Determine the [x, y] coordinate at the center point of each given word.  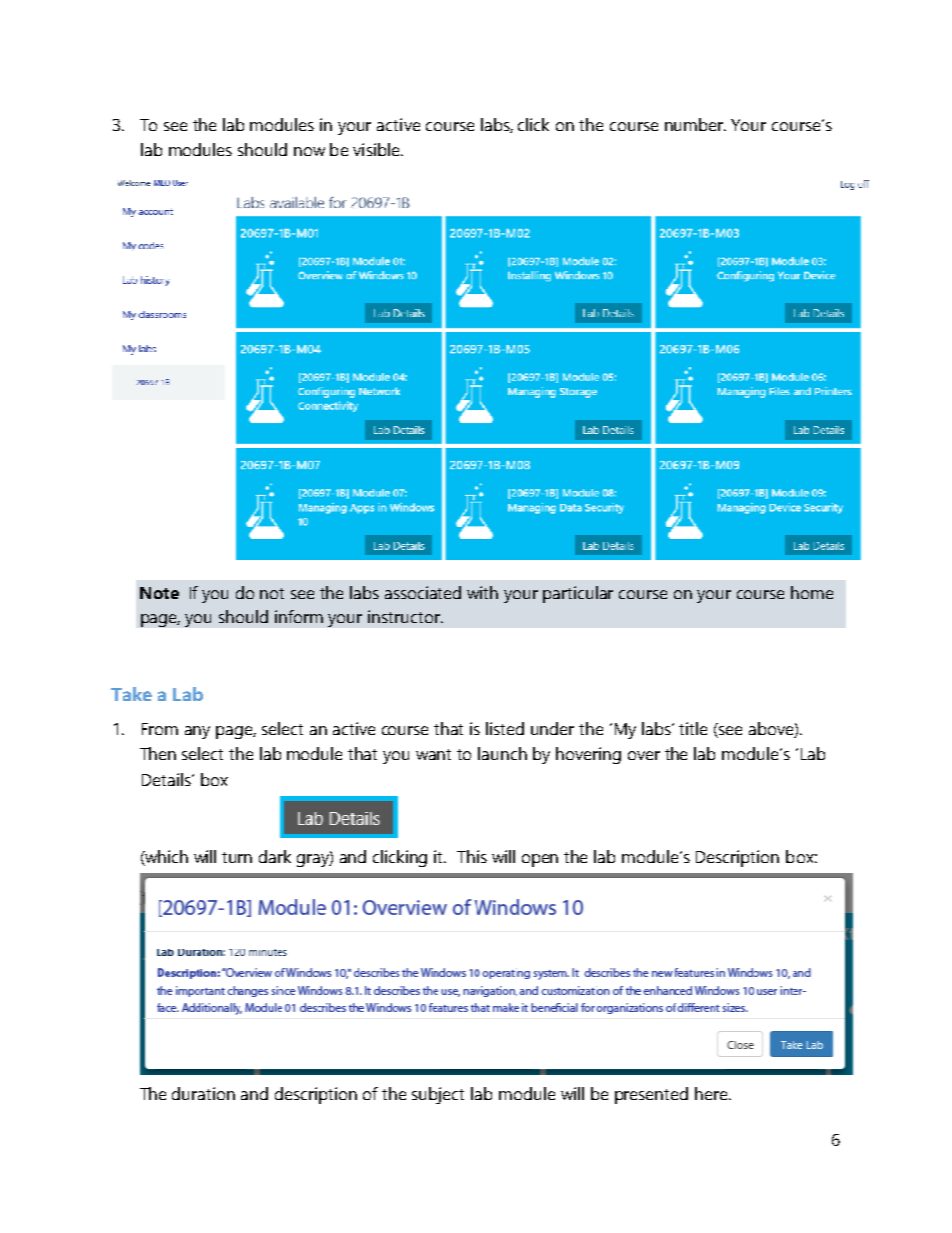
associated [423, 592]
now [309, 151]
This [472, 856]
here [712, 1093]
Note [159, 593]
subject [438, 1095]
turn [237, 857]
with [482, 592]
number [695, 124]
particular [578, 594]
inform [299, 616]
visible [377, 149]
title [693, 728]
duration [203, 1093]
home [812, 592]
